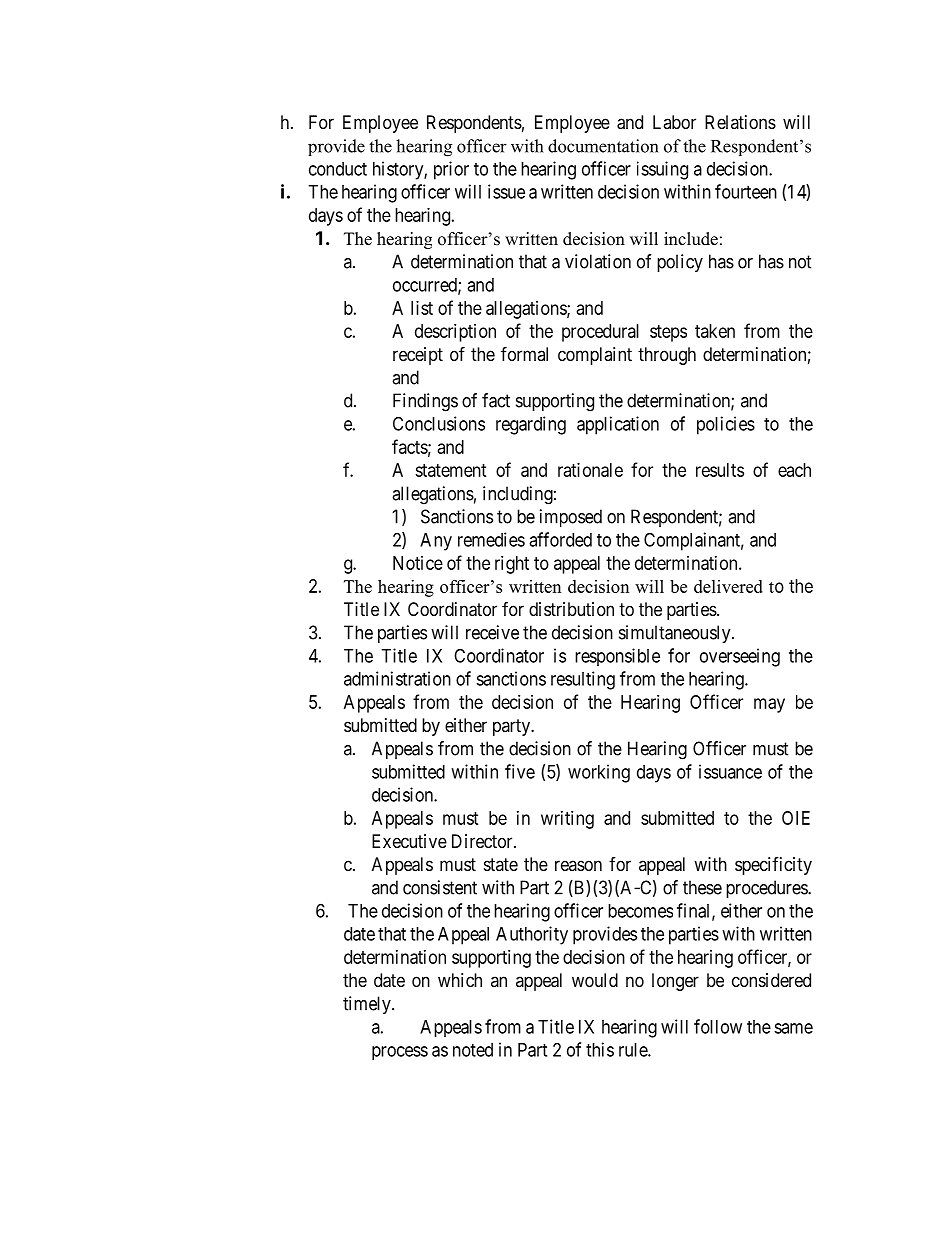 This screenshot has width=952, height=1233. What do you see at coordinates (603, 146) in the screenshot?
I see `documentation` at bounding box center [603, 146].
